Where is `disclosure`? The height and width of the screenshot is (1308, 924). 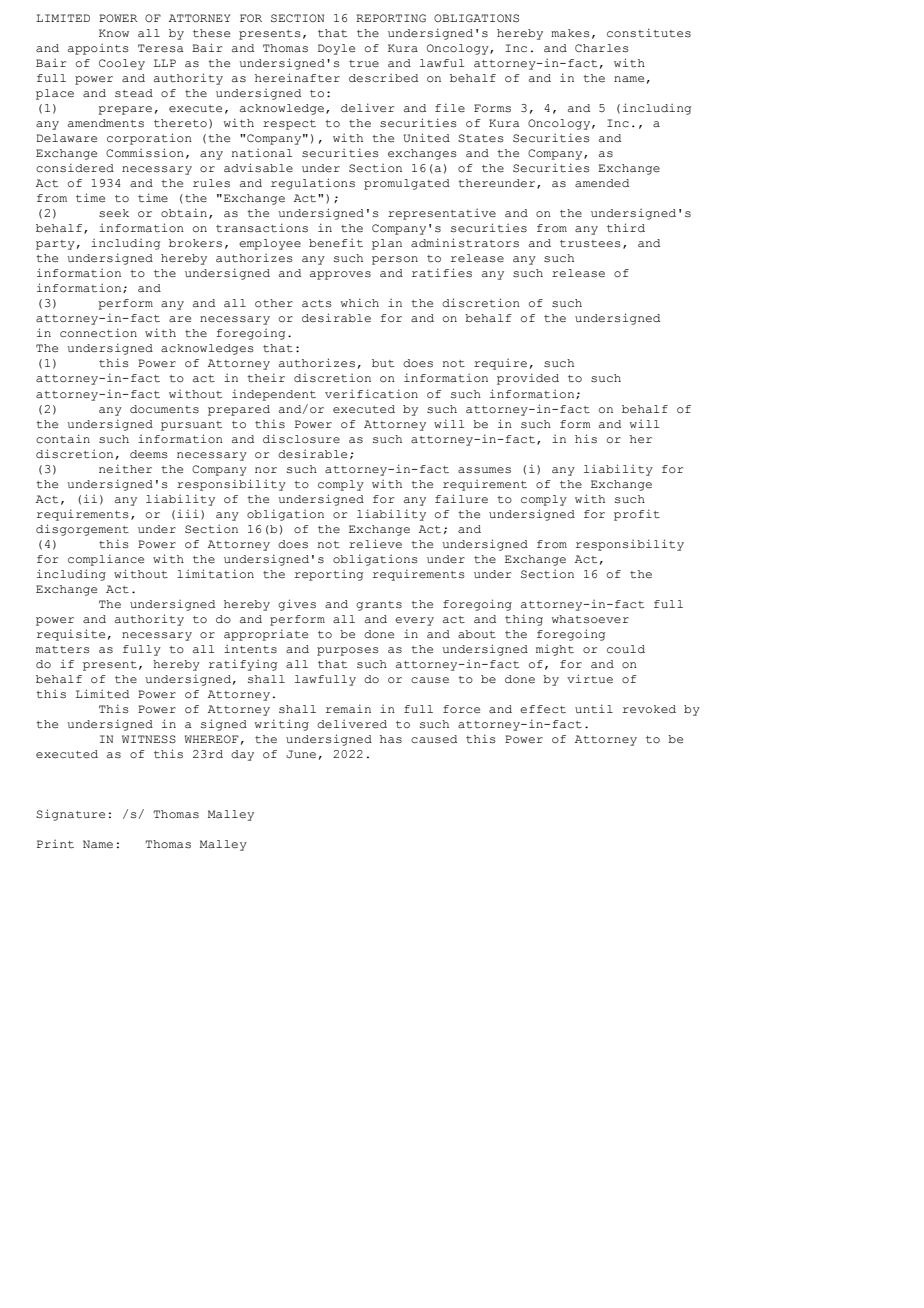
disclosure is located at coordinates (301, 438).
